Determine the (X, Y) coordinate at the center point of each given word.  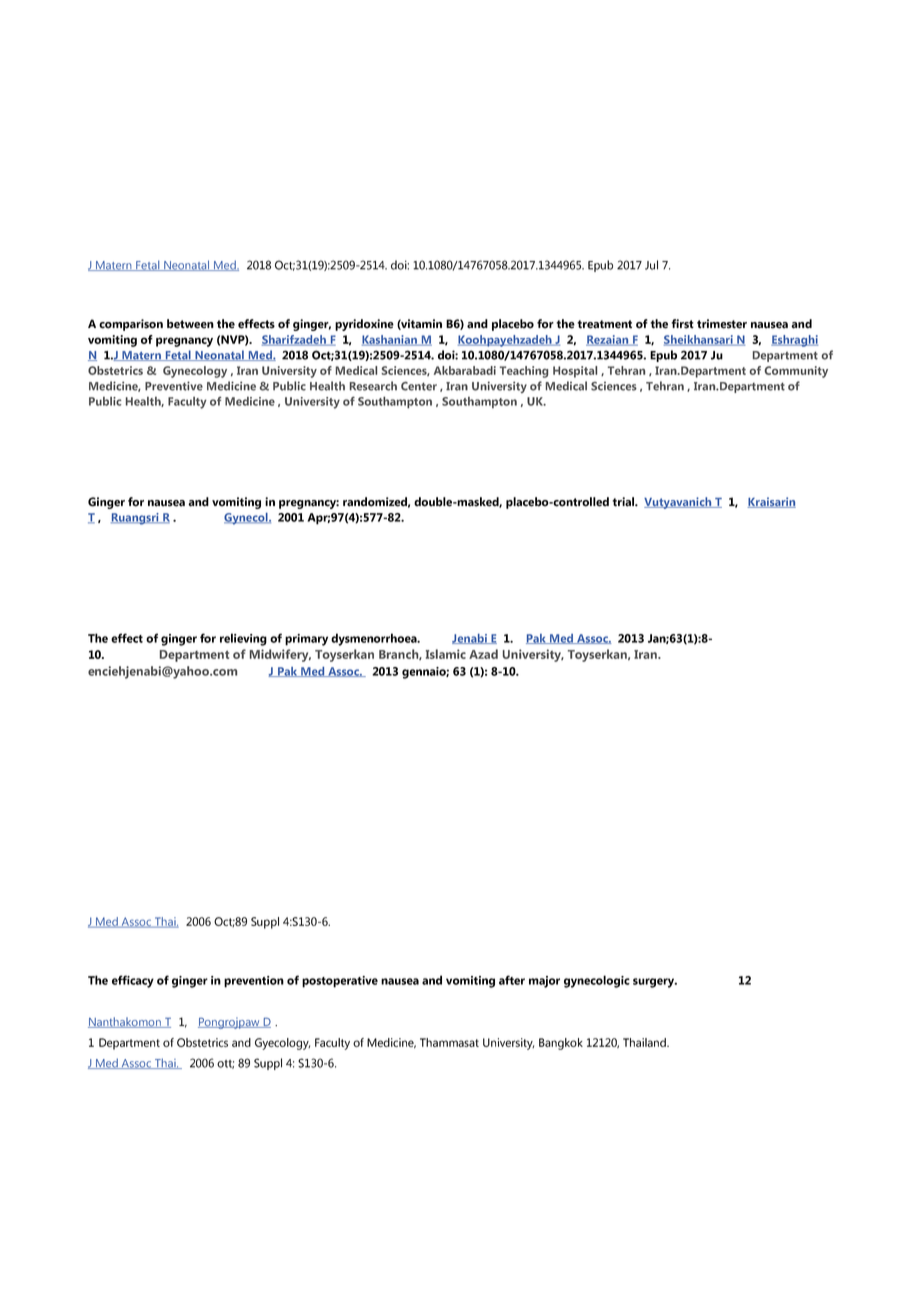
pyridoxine (364, 325)
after (512, 980)
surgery (655, 983)
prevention (254, 982)
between (190, 324)
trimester (722, 324)
